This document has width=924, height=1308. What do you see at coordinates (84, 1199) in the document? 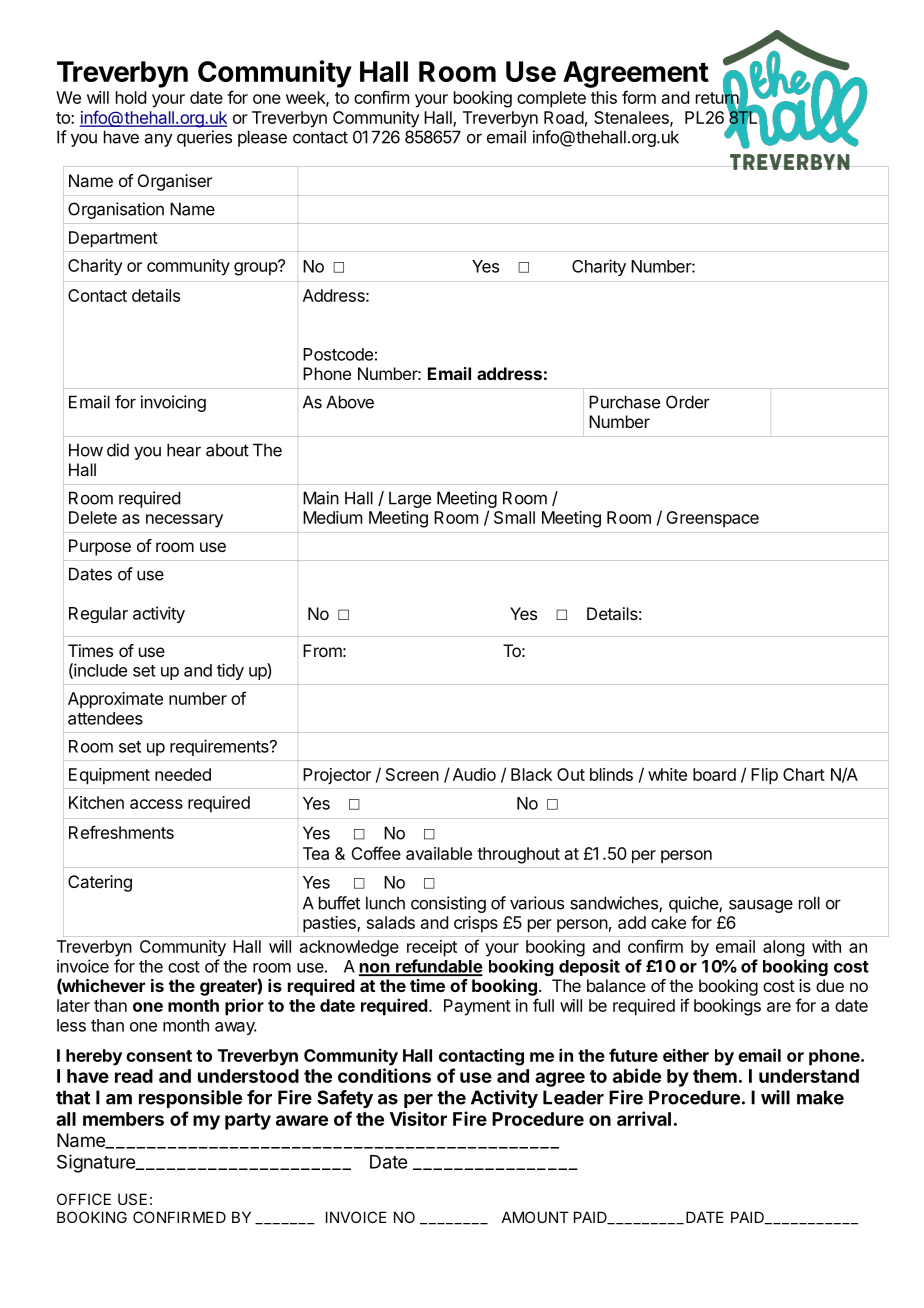
I see `OFFICE` at bounding box center [84, 1199].
